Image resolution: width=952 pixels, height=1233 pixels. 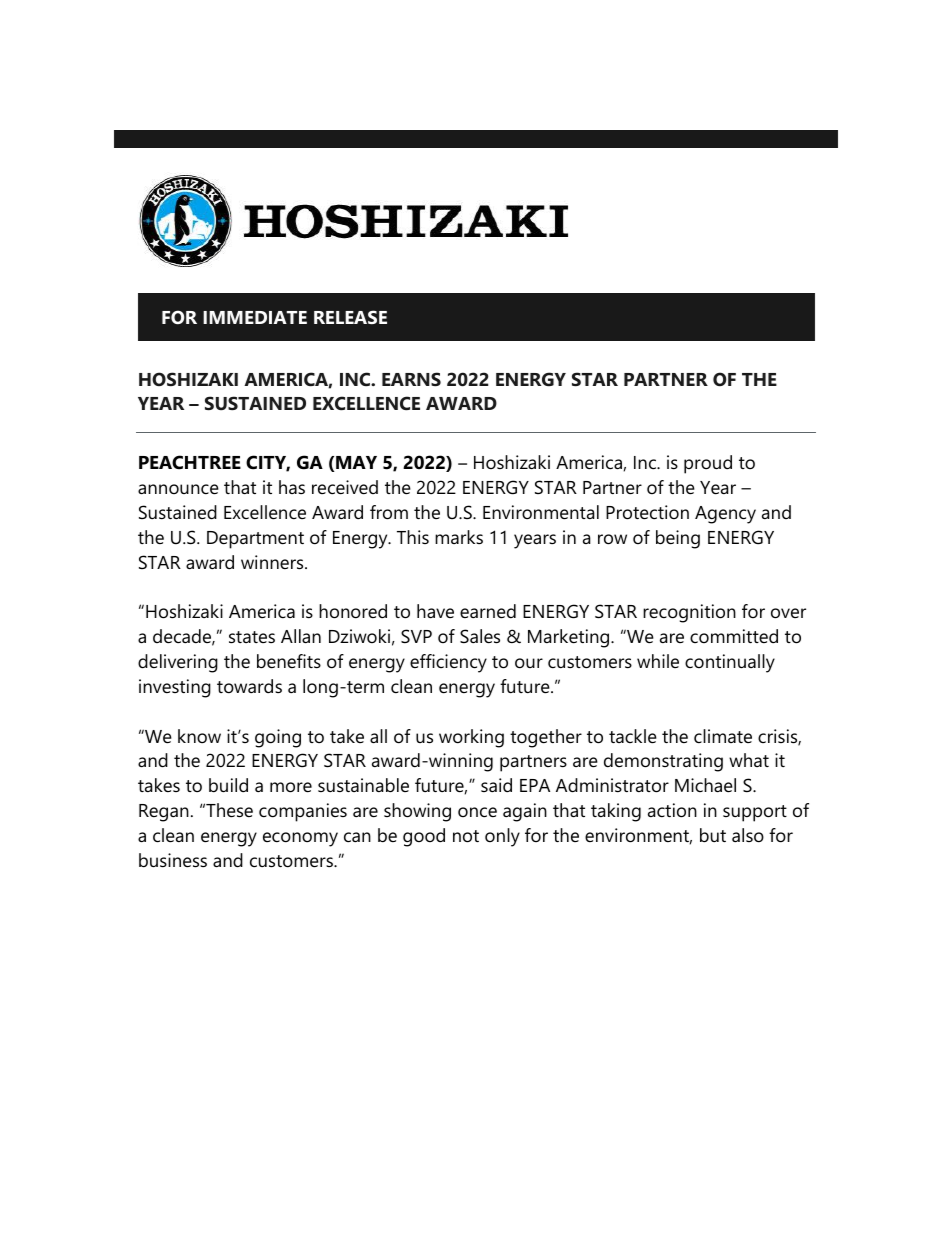 I want to click on business, so click(x=173, y=860).
